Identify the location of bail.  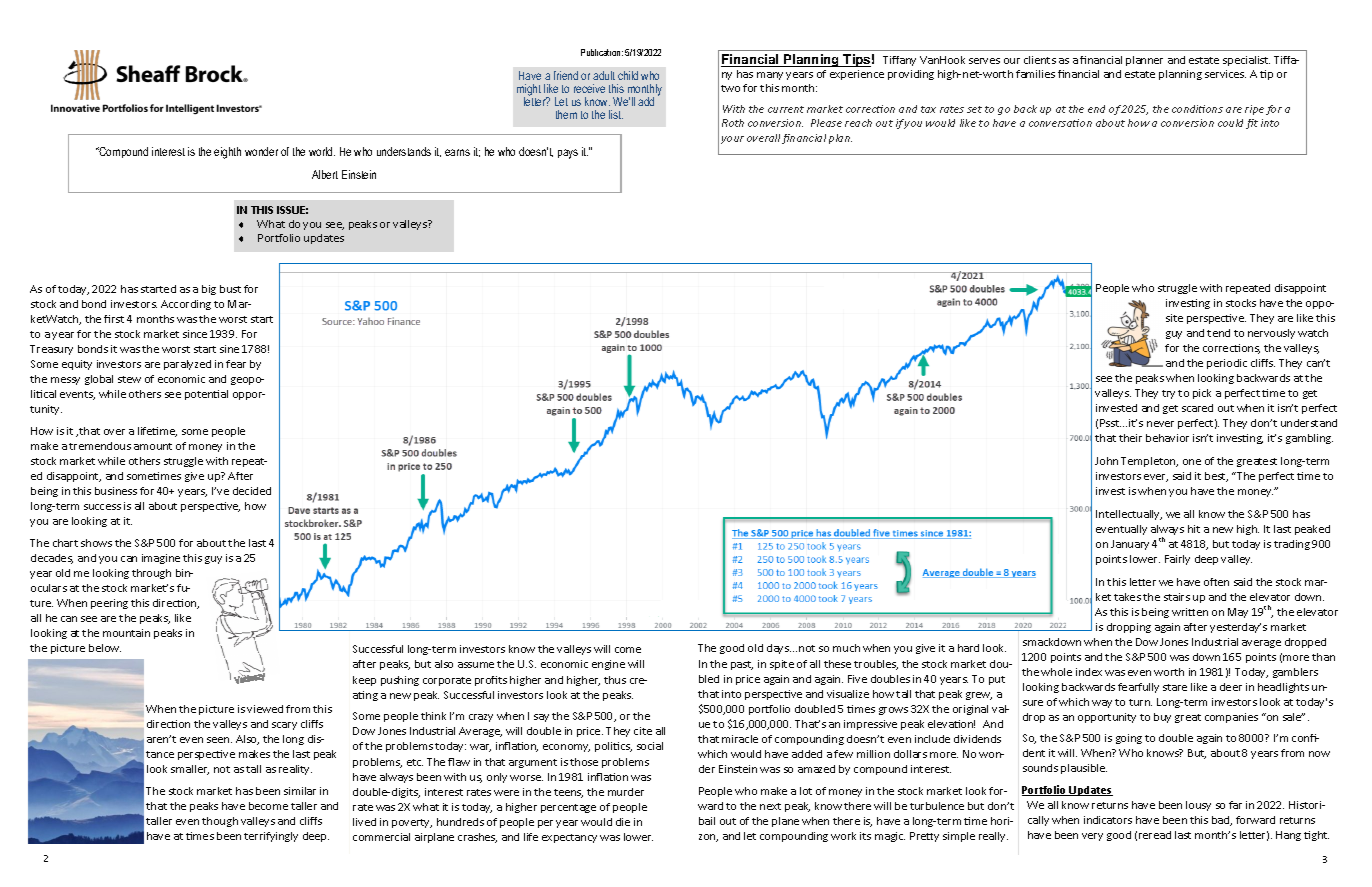
(707, 821).
